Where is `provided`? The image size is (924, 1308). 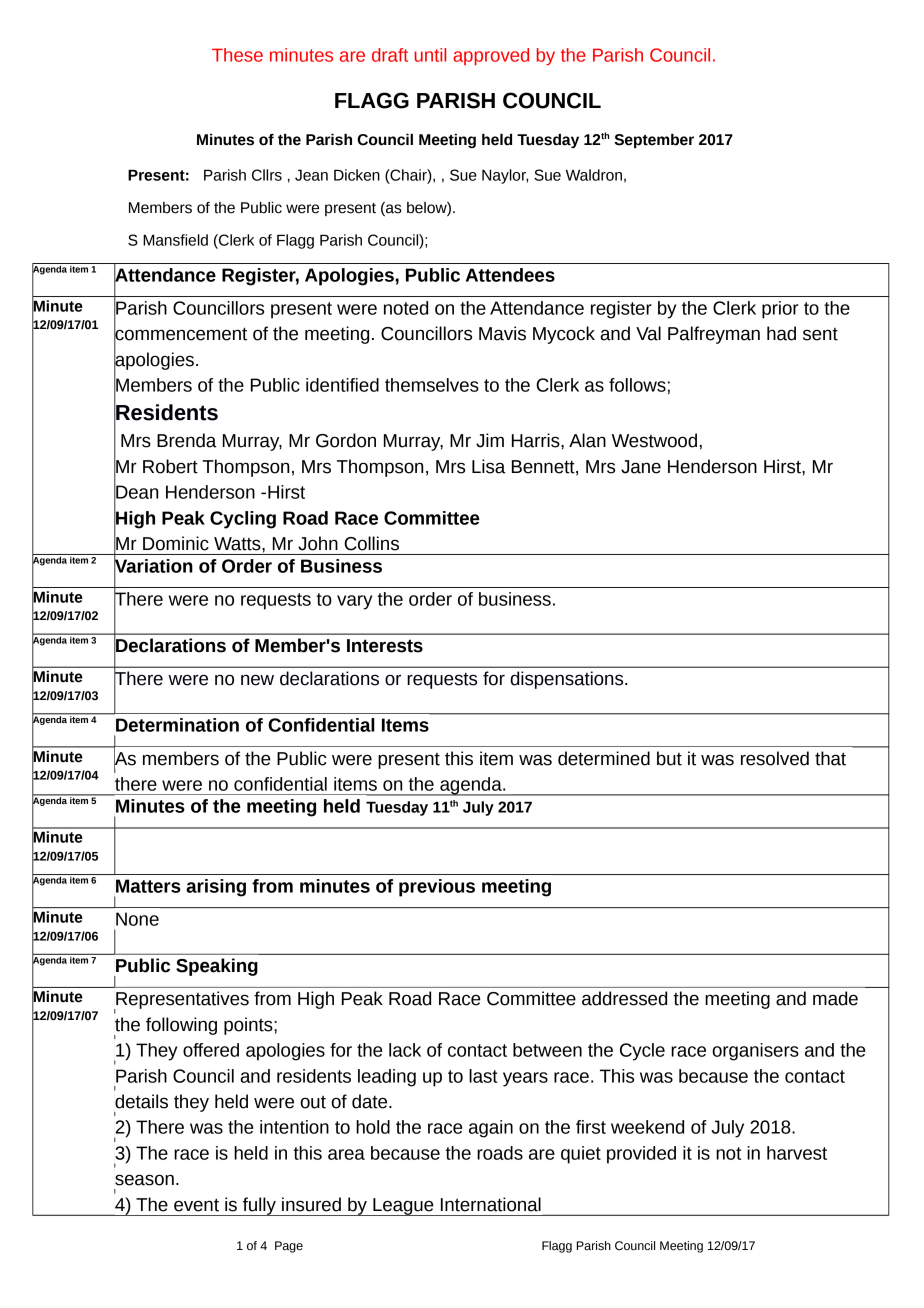
provided is located at coordinates (641, 1155).
